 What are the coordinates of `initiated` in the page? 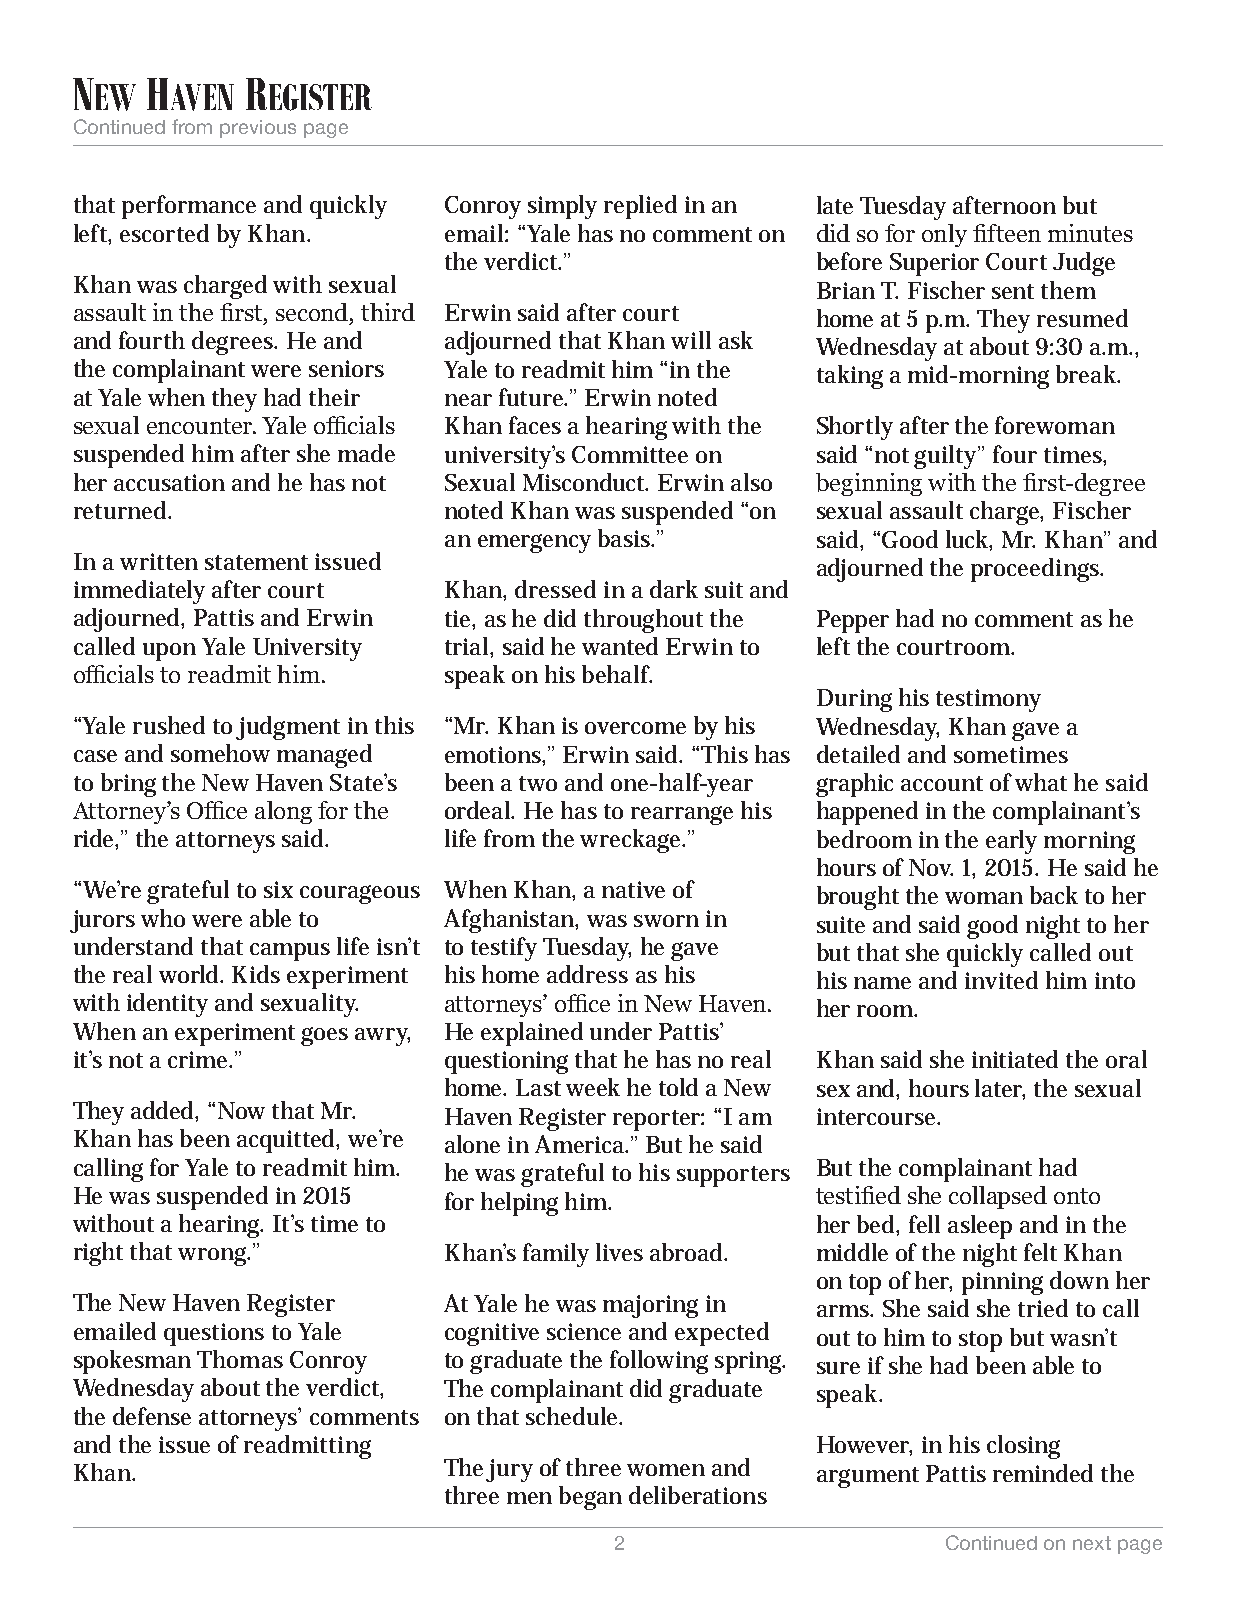 It's located at (1015, 1059).
